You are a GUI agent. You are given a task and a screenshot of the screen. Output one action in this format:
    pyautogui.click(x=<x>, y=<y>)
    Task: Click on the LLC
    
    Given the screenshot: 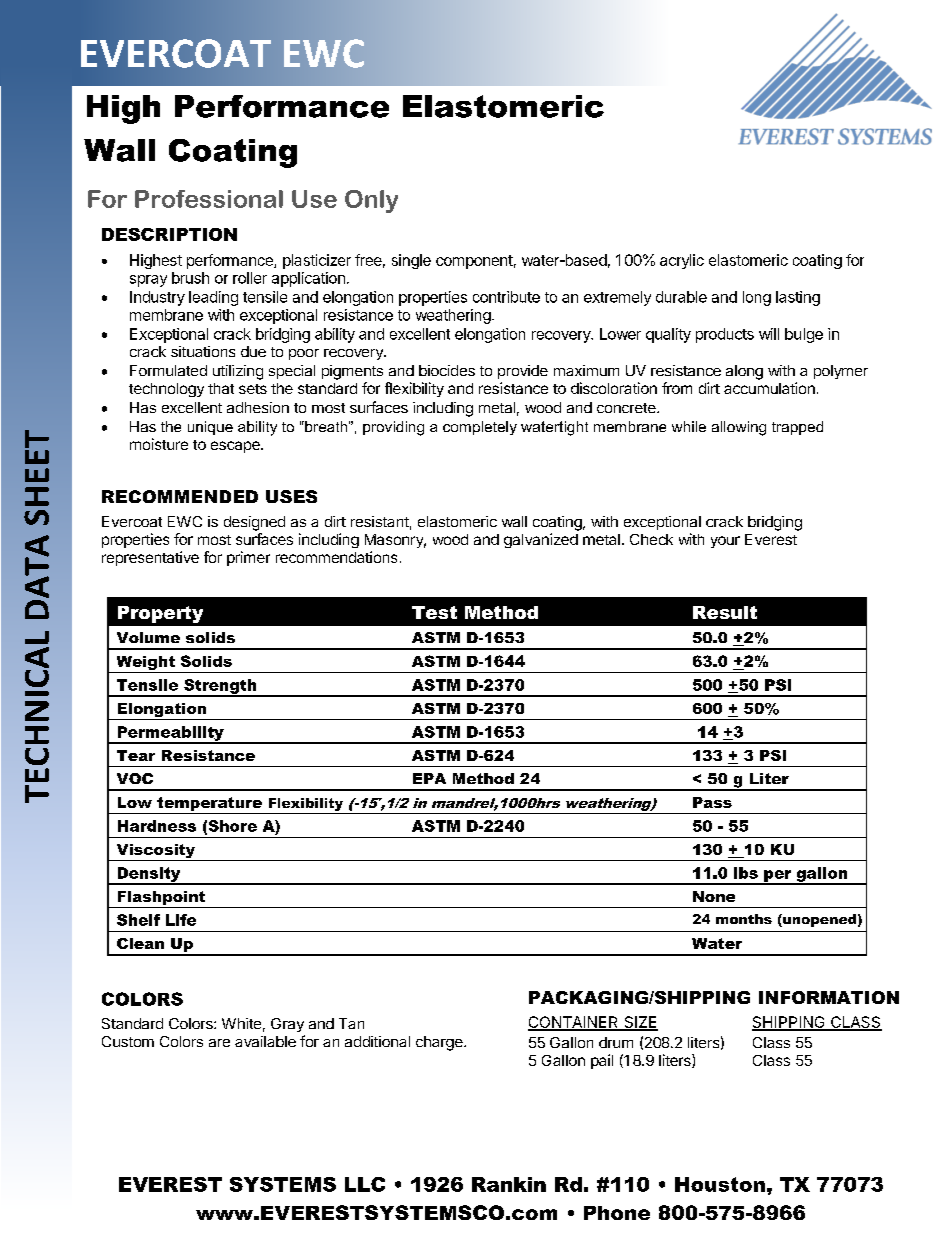 What is the action you would take?
    pyautogui.click(x=365, y=1184)
